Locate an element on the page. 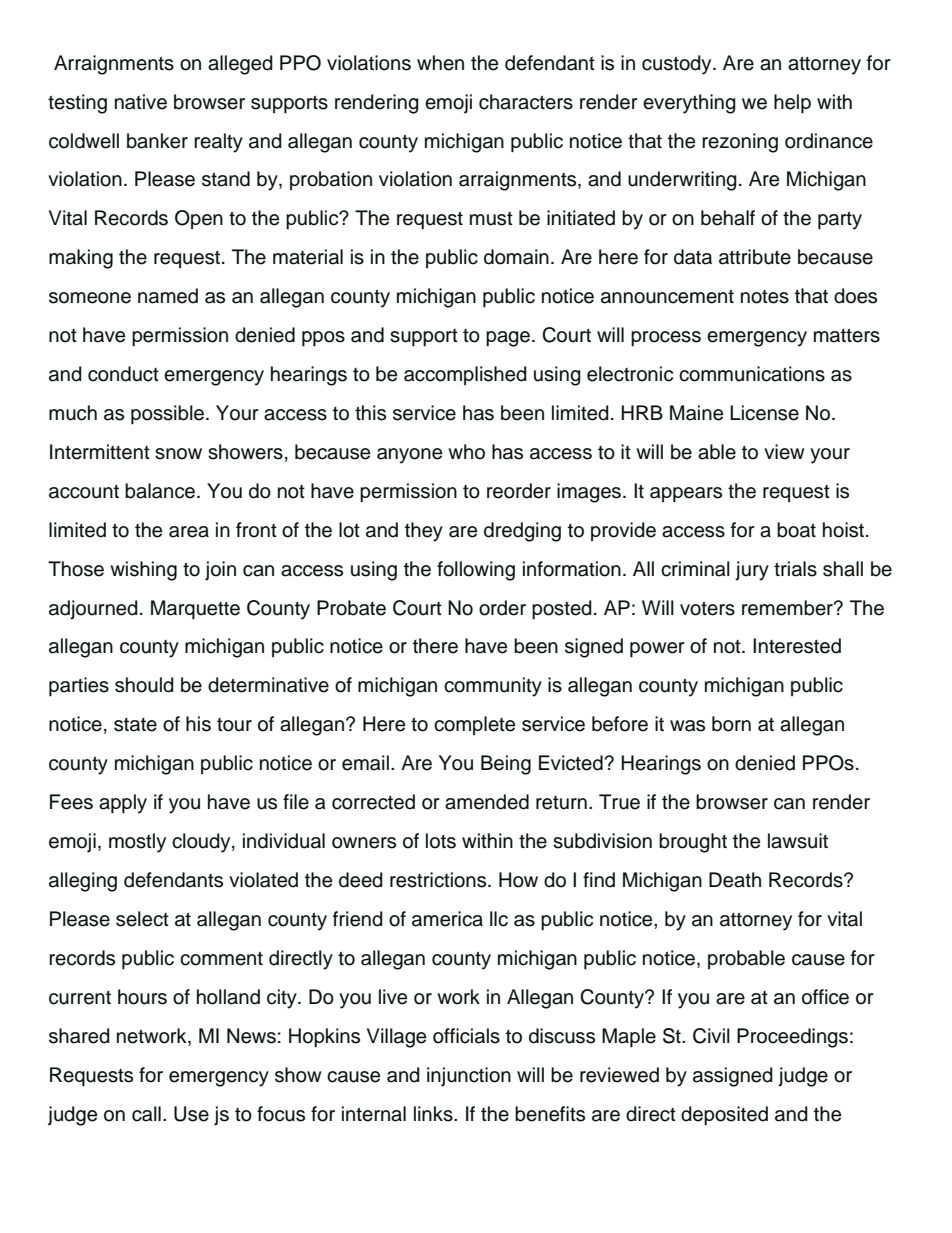  jury is located at coordinates (752, 571).
